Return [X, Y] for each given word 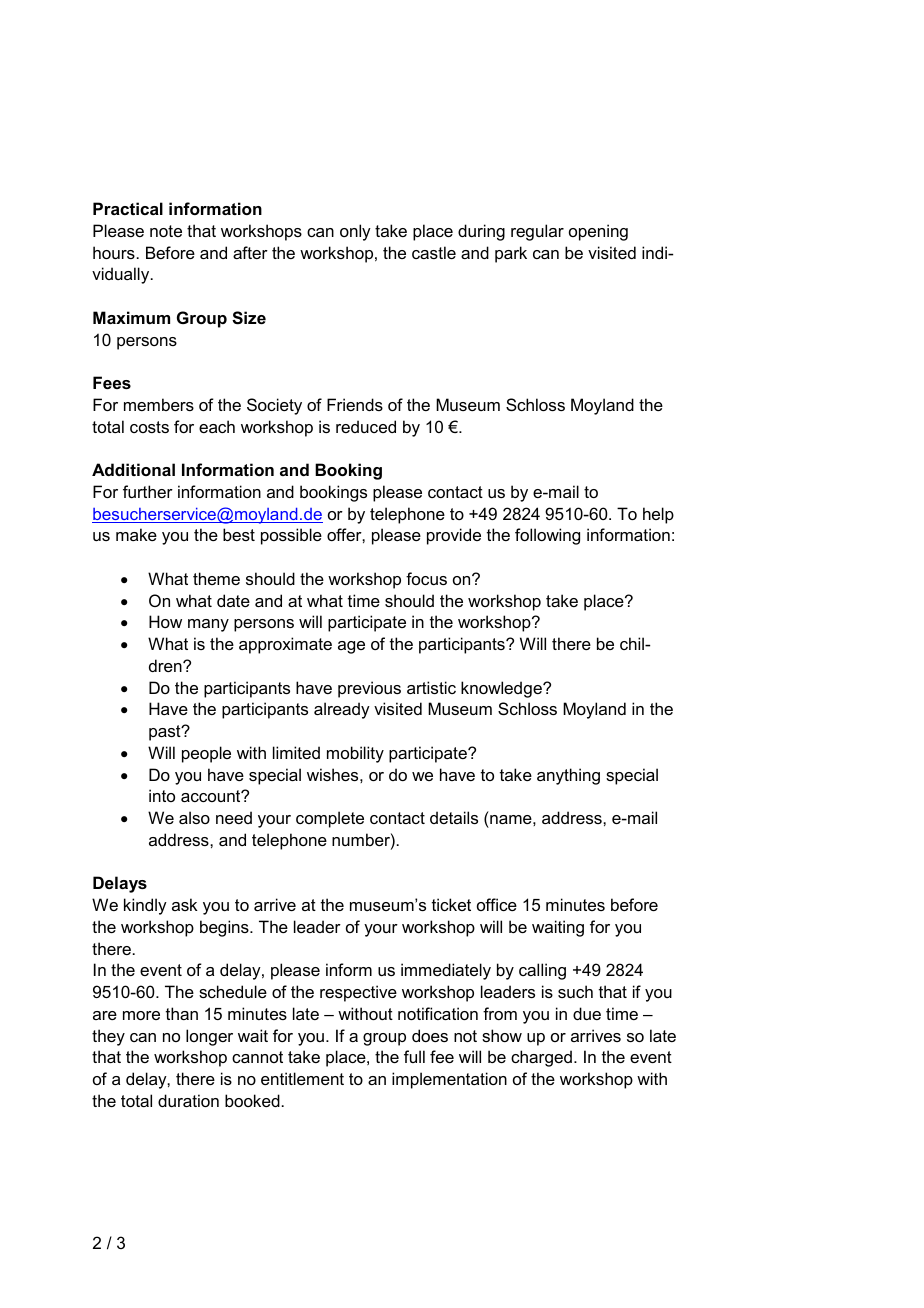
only [355, 232]
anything [568, 776]
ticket [451, 904]
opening [598, 232]
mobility [355, 754]
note [166, 231]
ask [185, 904]
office [497, 904]
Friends [355, 404]
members [159, 404]
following [547, 536]
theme [216, 578]
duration [188, 1100]
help [658, 515]
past [166, 733]
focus [426, 578]
